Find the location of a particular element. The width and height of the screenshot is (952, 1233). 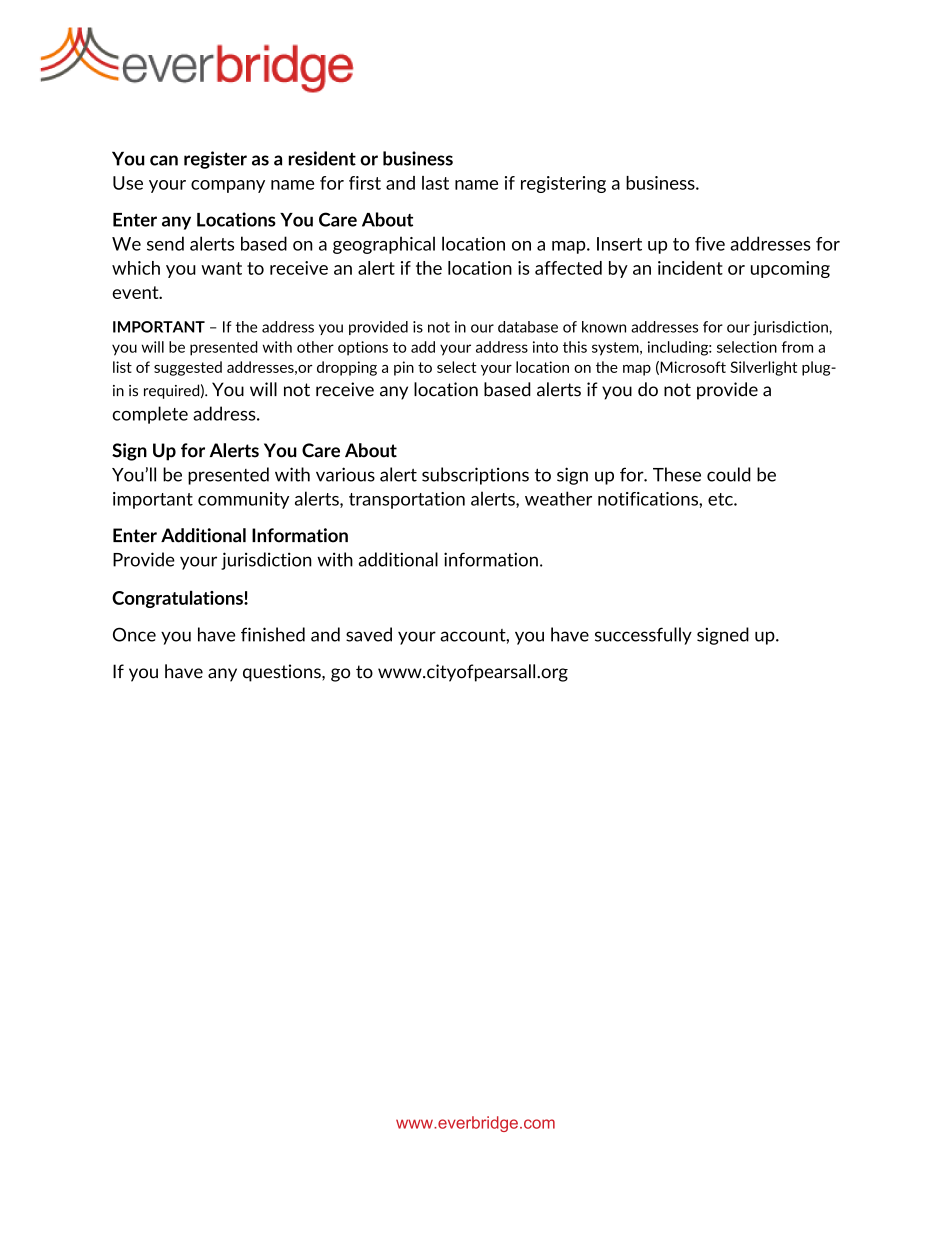

company is located at coordinates (228, 186).
